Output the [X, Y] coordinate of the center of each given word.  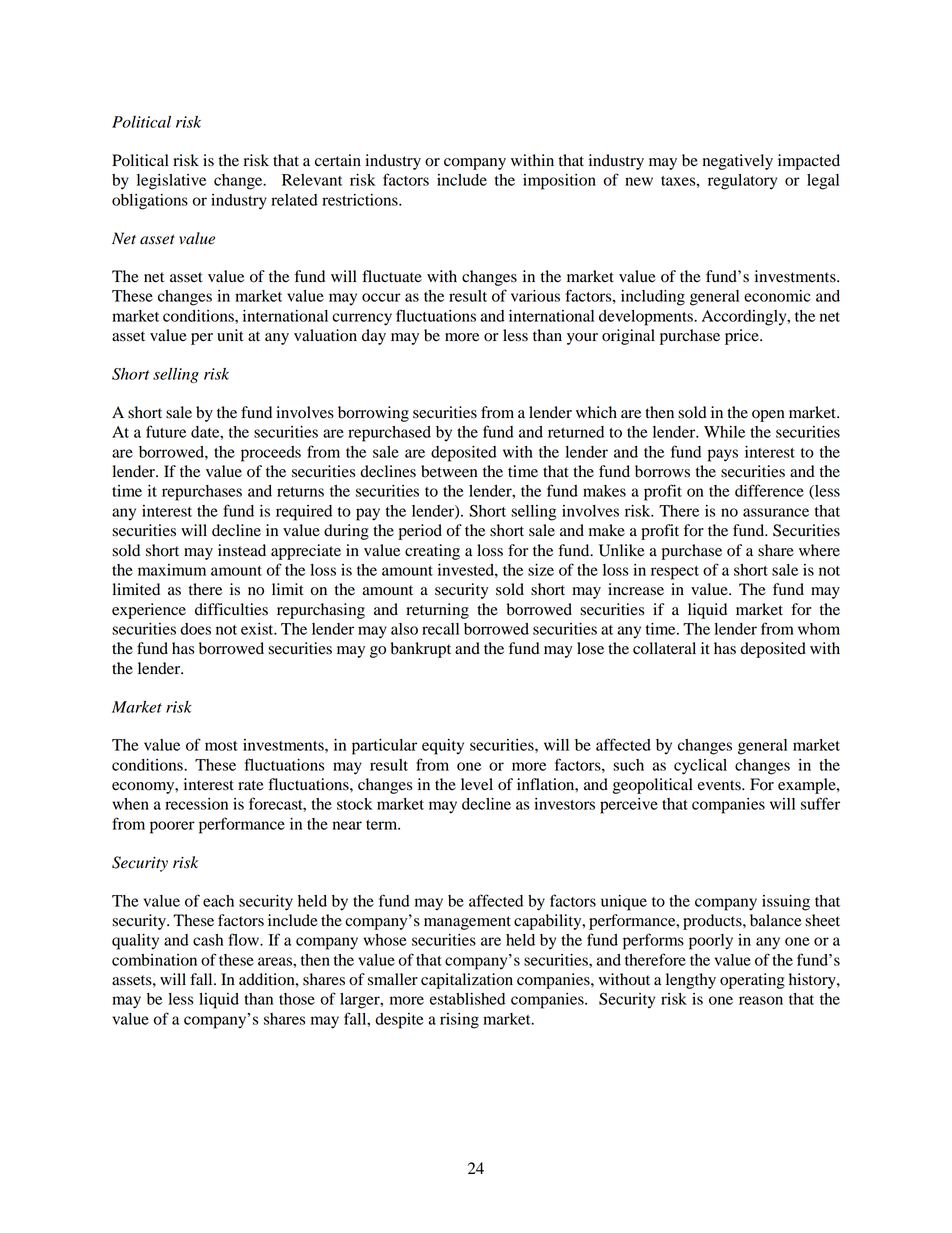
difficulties [231, 609]
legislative [171, 182]
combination [154, 960]
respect [675, 573]
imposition [559, 182]
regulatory [742, 182]
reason [761, 1000]
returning [437, 611]
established [467, 999]
